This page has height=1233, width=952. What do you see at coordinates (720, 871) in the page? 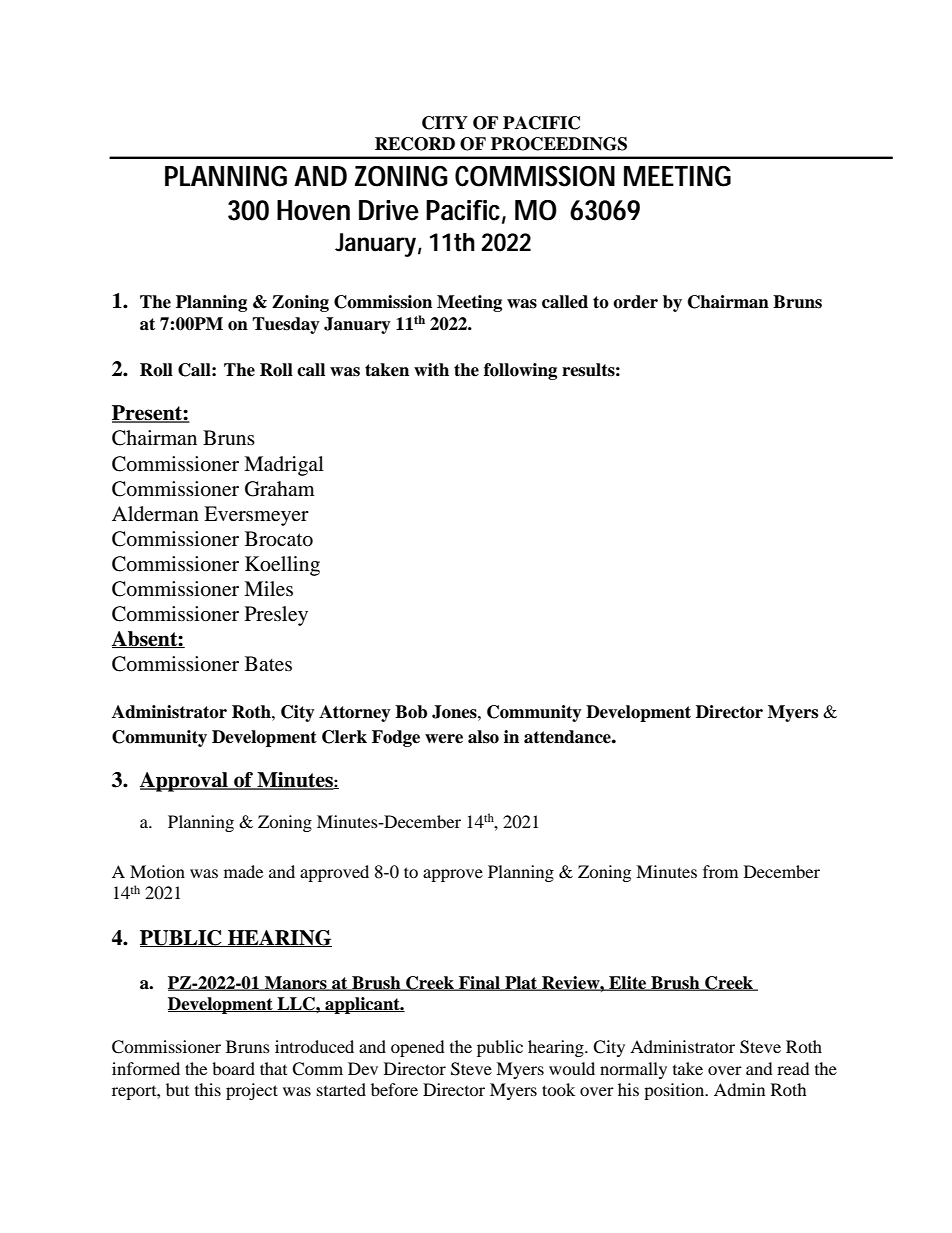
I see `from` at bounding box center [720, 871].
